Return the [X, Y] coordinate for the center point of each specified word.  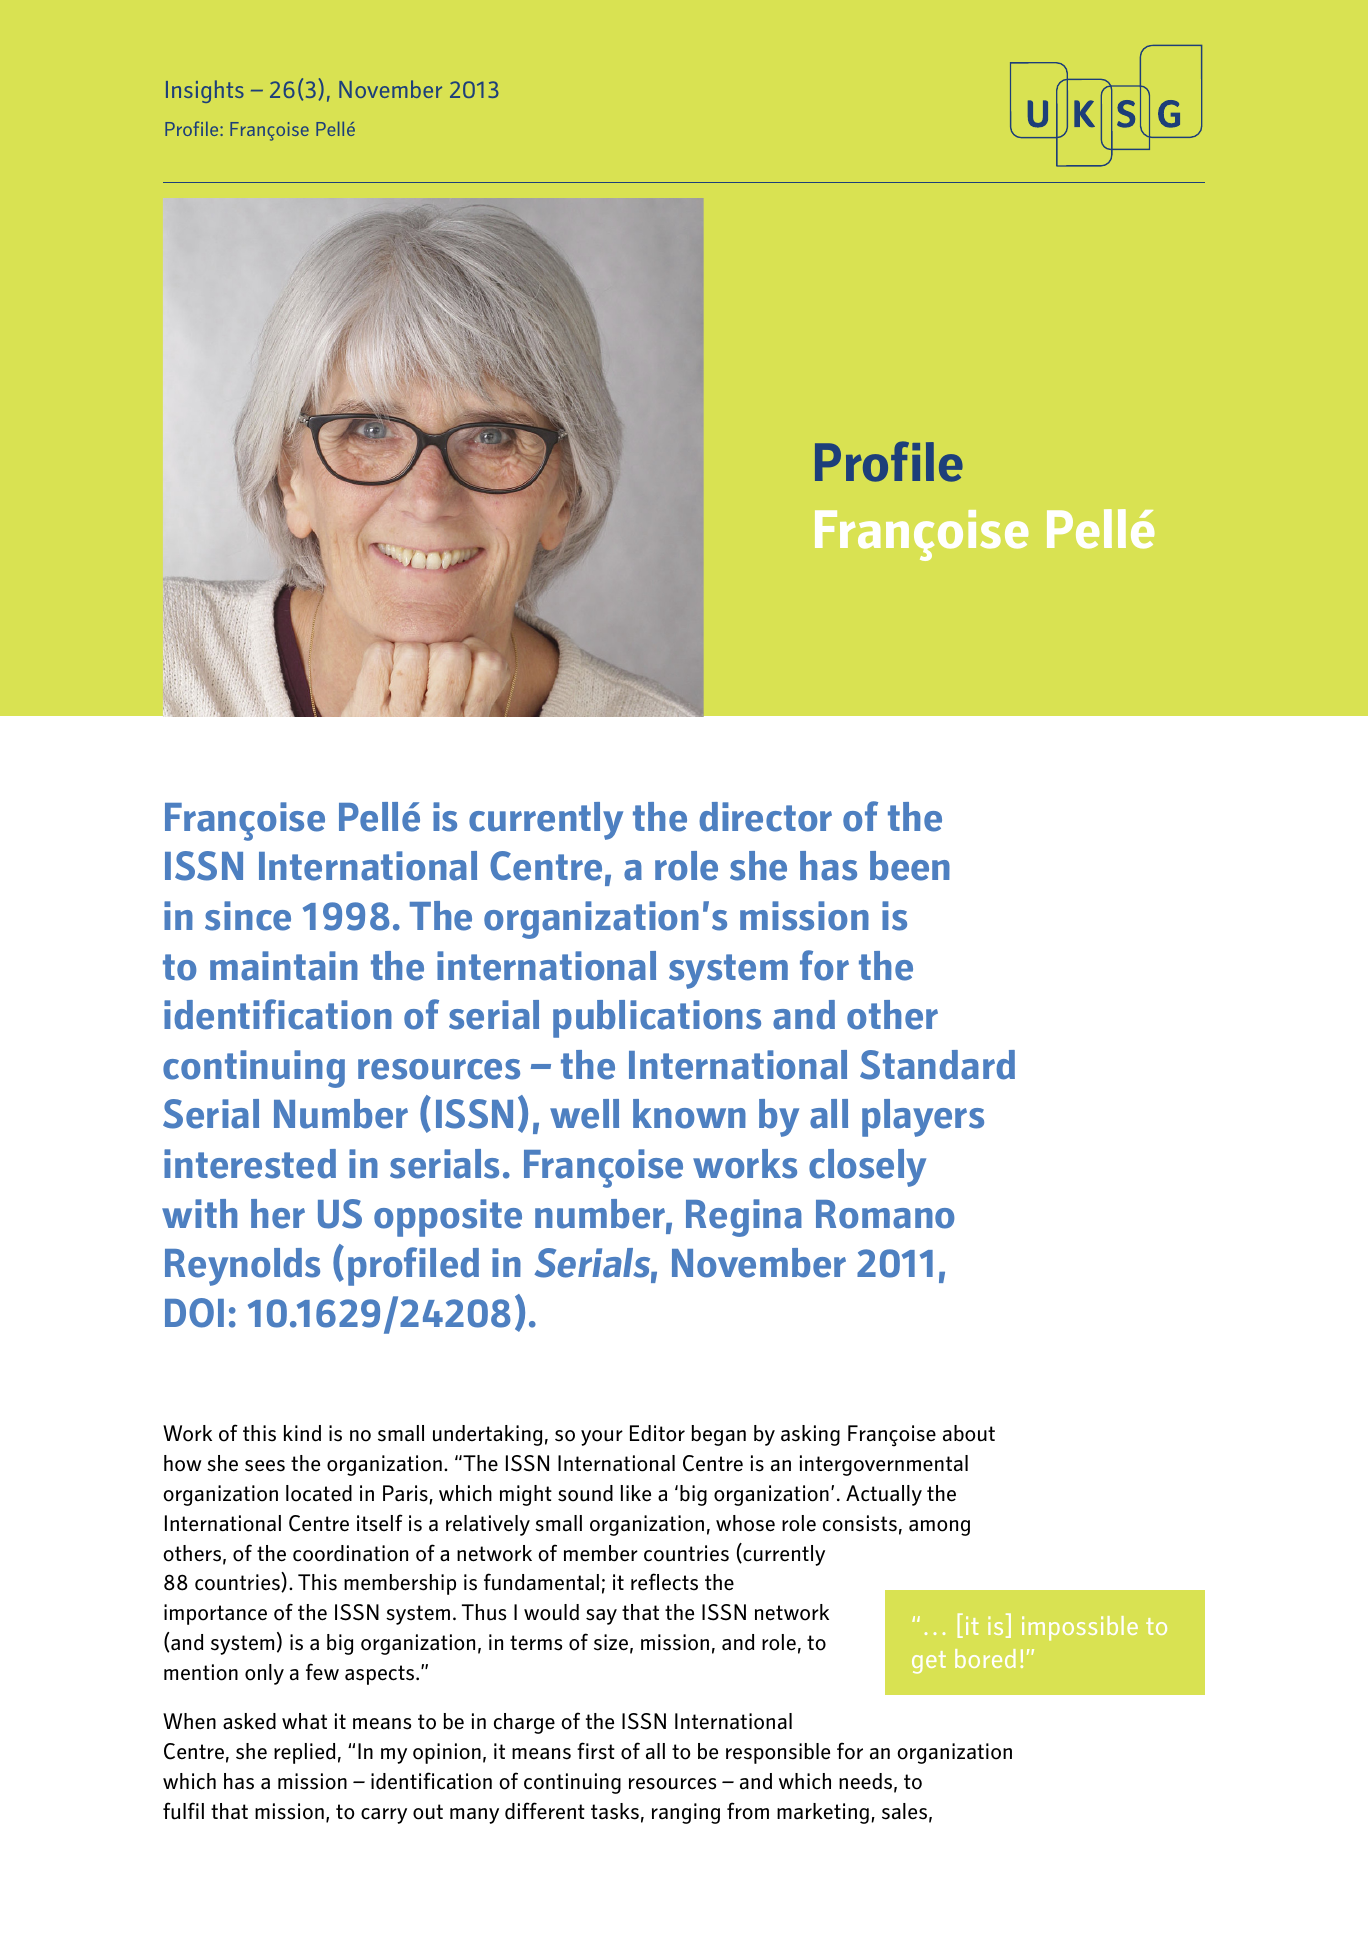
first [596, 1751]
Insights [205, 91]
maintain [284, 966]
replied [304, 1753]
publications [657, 1019]
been [910, 866]
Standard [937, 1065]
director [765, 817]
